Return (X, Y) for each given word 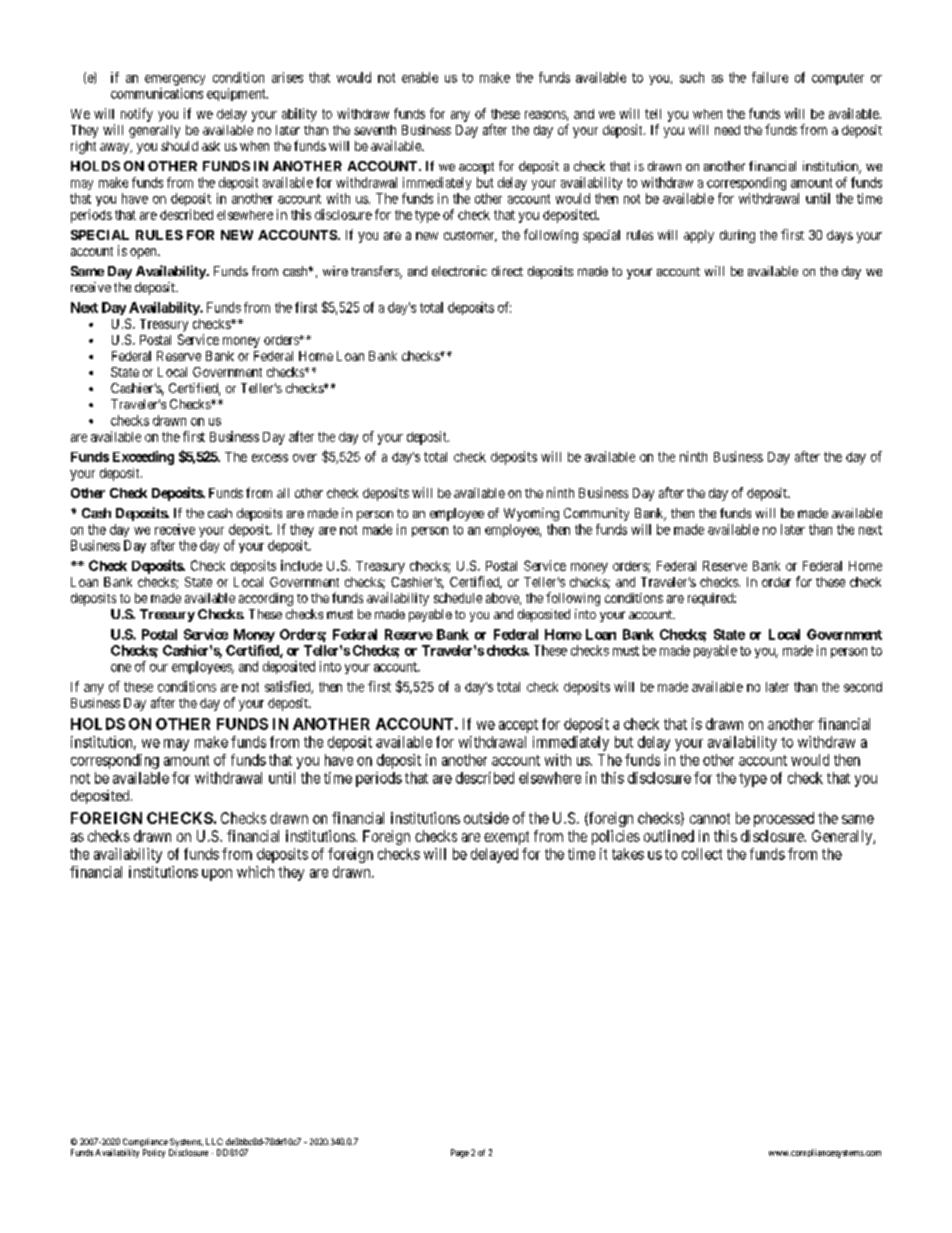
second (863, 687)
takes (628, 854)
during (737, 236)
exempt (506, 838)
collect (702, 854)
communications (157, 93)
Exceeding (143, 458)
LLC (214, 1141)
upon (217, 875)
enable (420, 77)
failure (770, 77)
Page (460, 1153)
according (266, 599)
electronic (459, 271)
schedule (458, 598)
